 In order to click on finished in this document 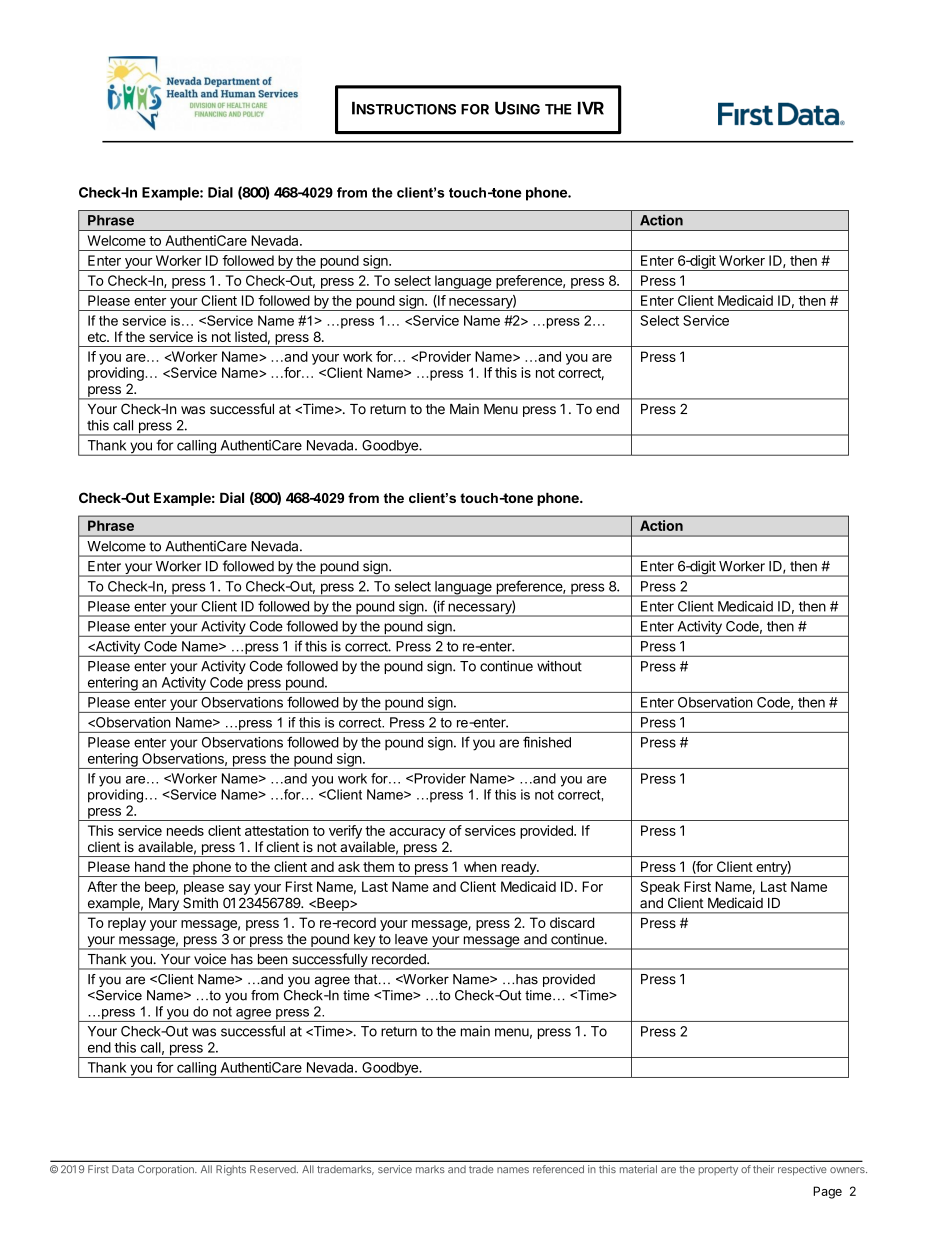, I will do `click(547, 742)`.
